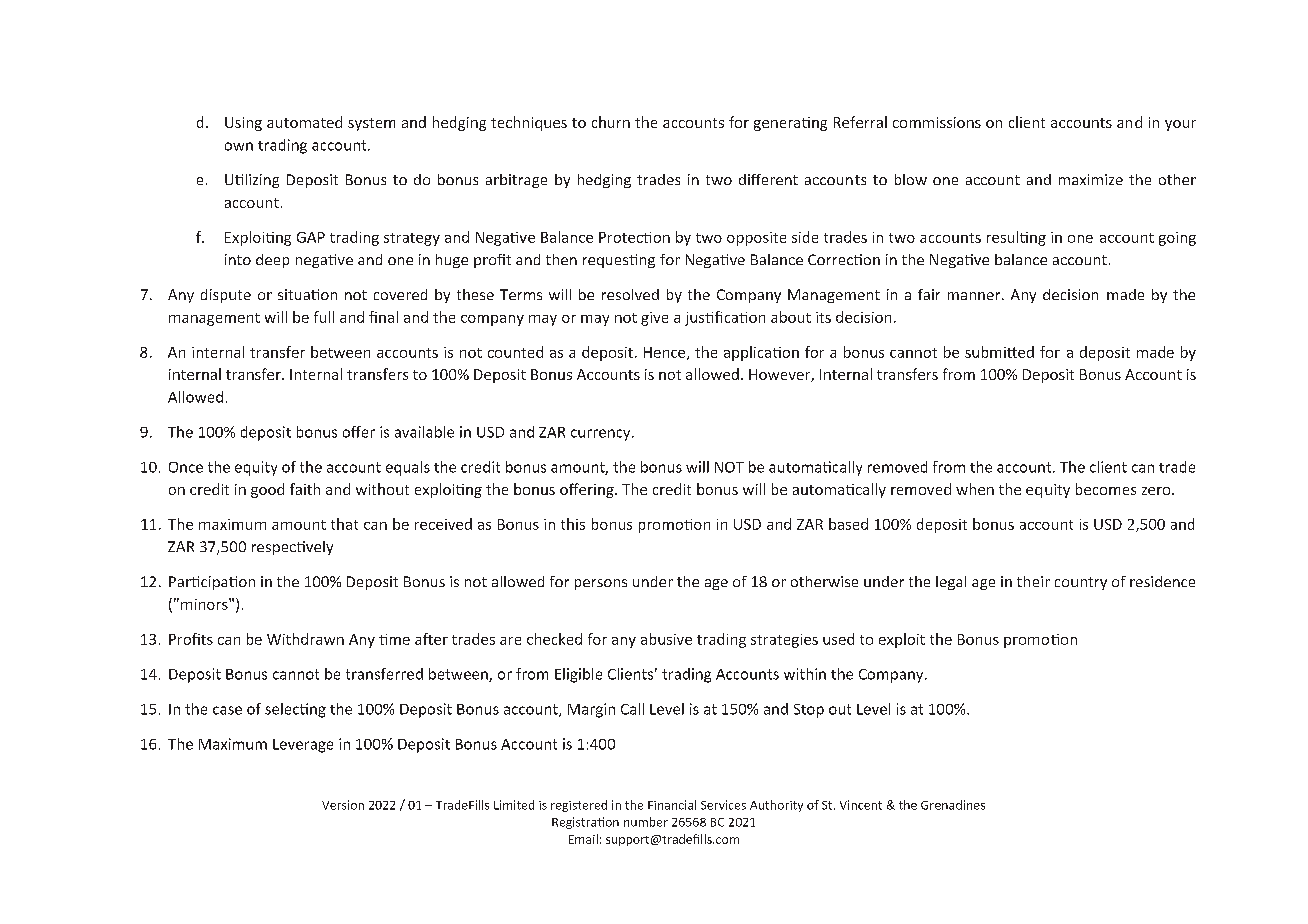 This screenshot has height=924, width=1308. I want to click on maximize, so click(1091, 179).
